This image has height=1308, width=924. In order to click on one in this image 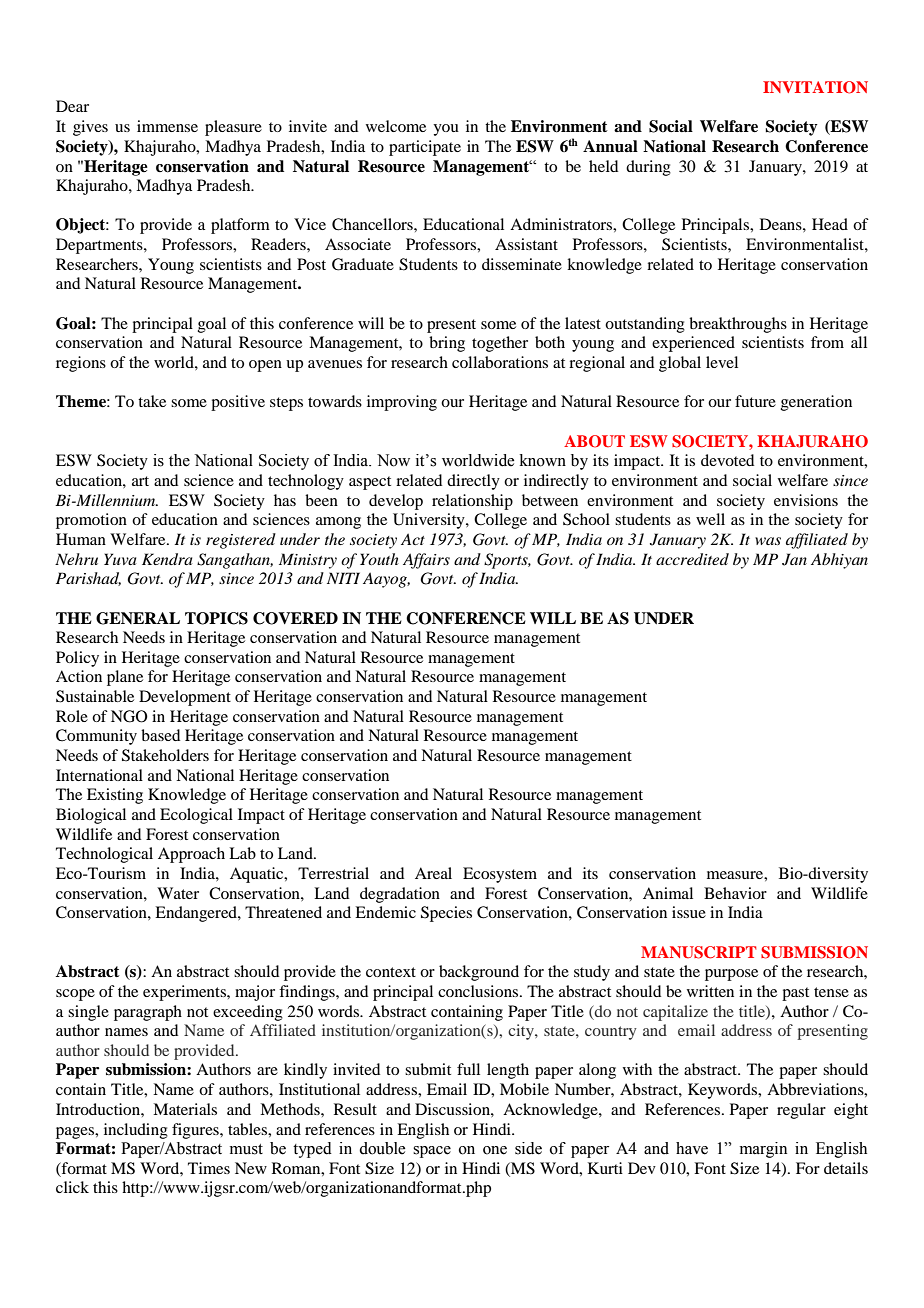, I will do `click(495, 1150)`.
